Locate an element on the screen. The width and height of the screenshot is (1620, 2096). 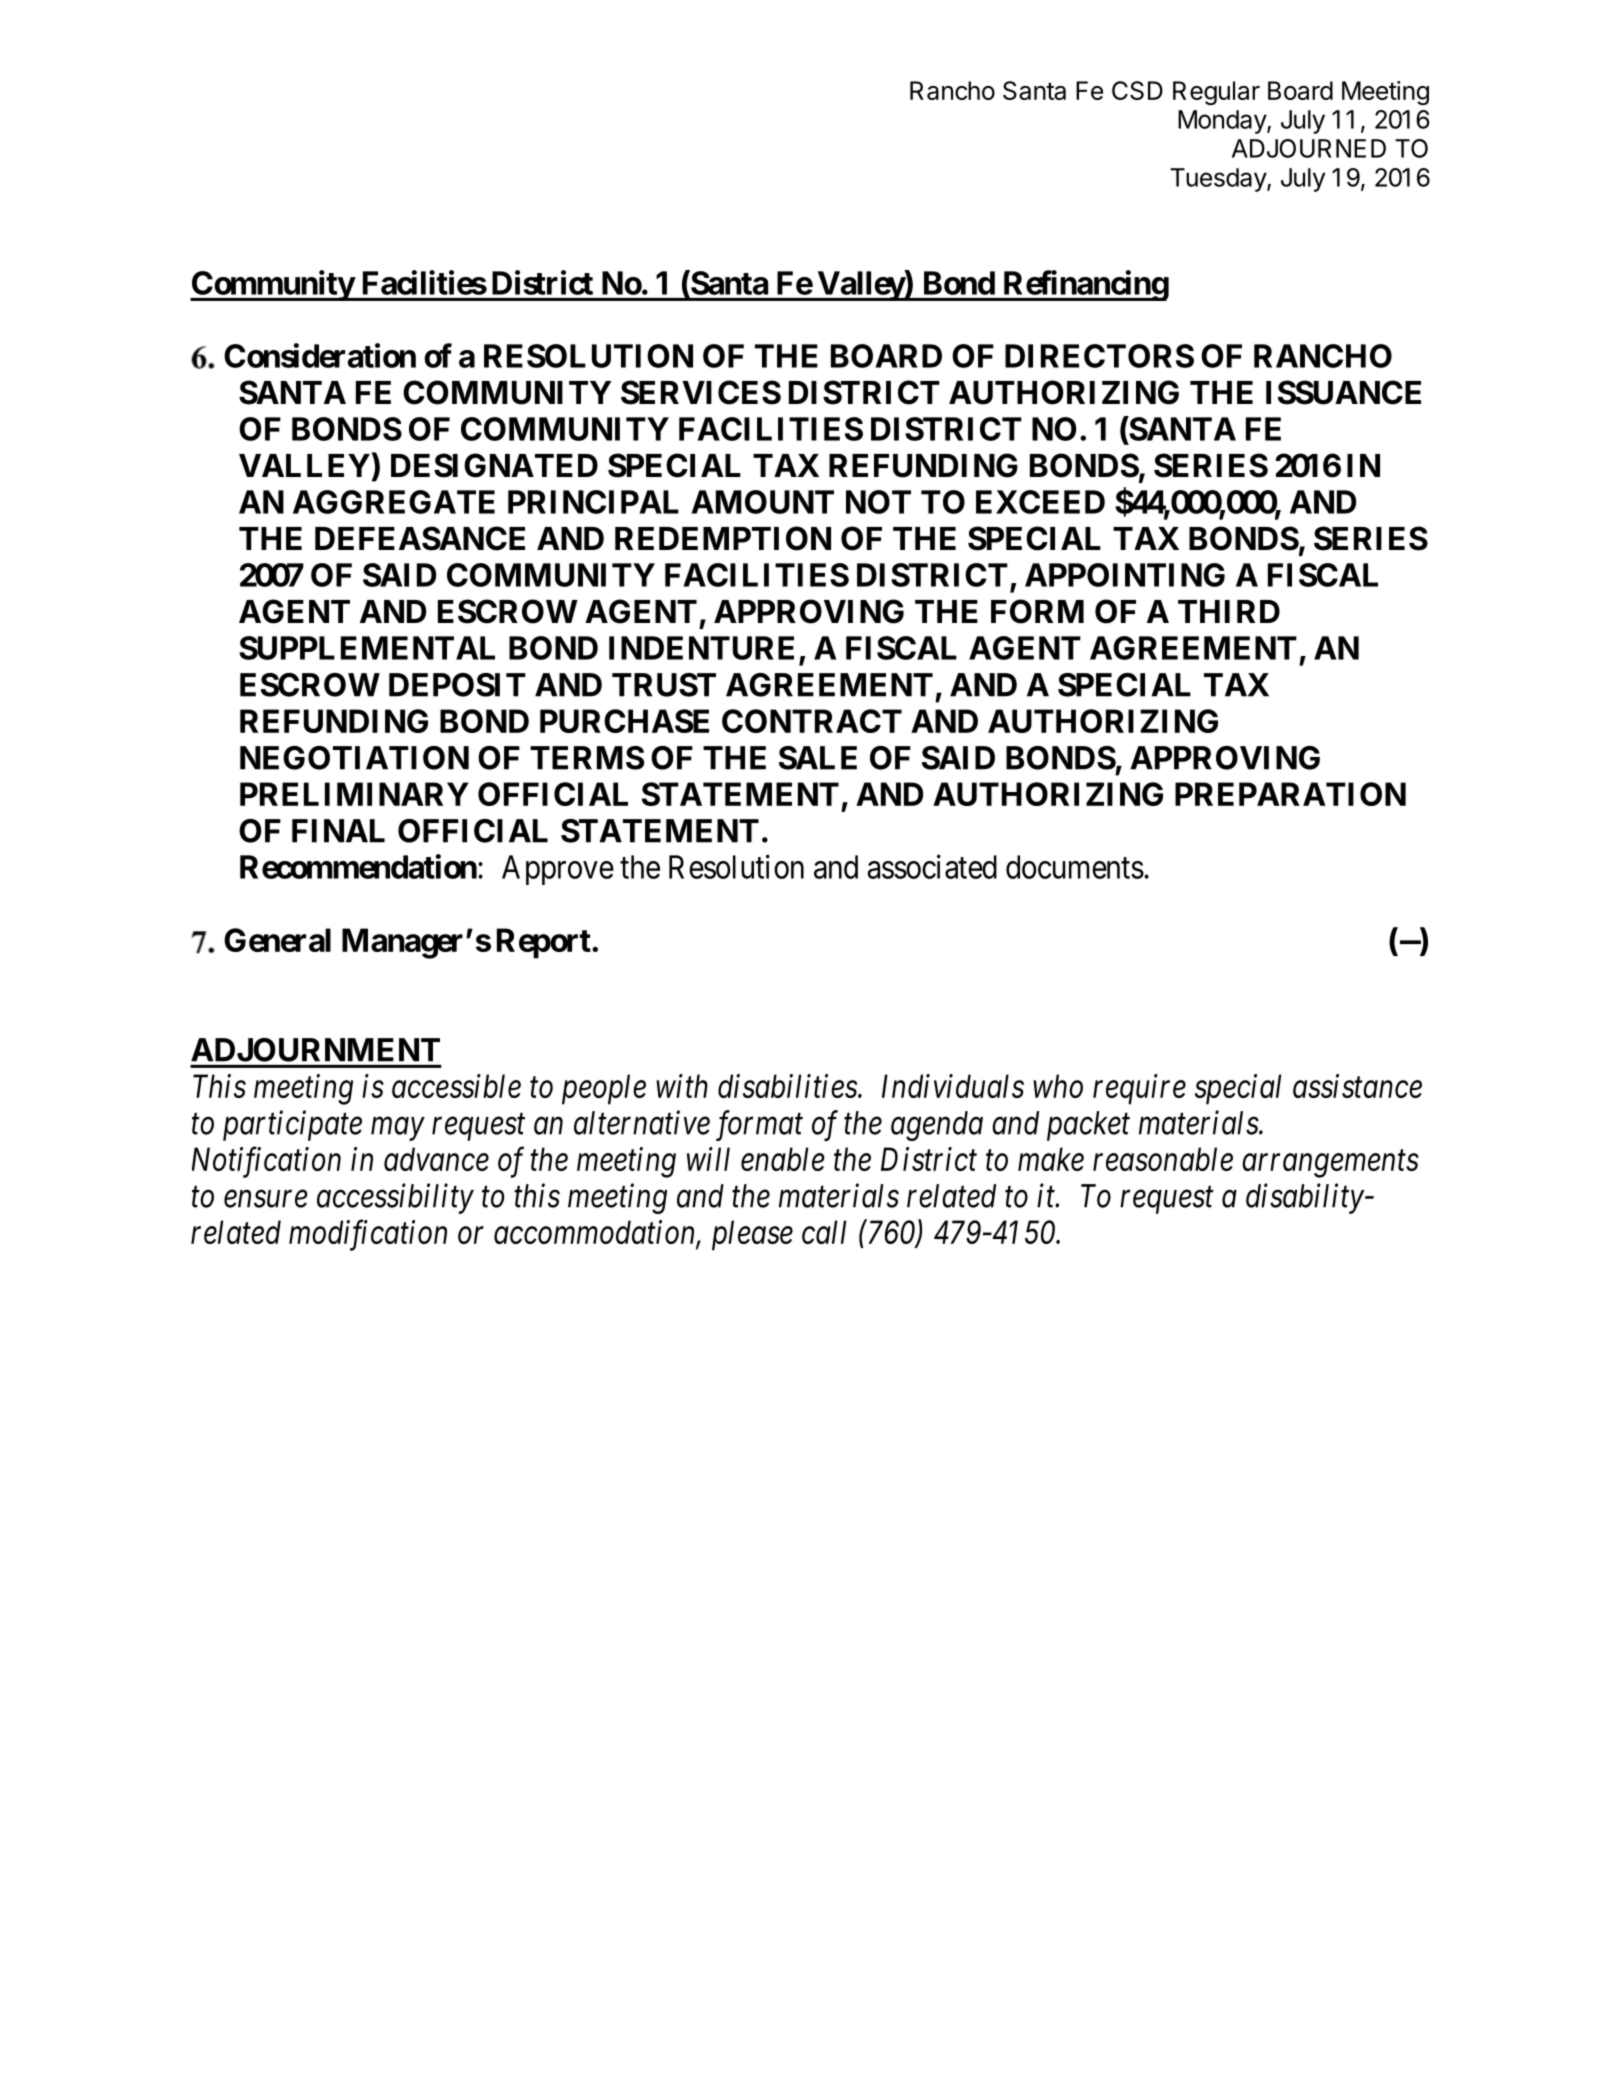
Regular is located at coordinates (1216, 93).
